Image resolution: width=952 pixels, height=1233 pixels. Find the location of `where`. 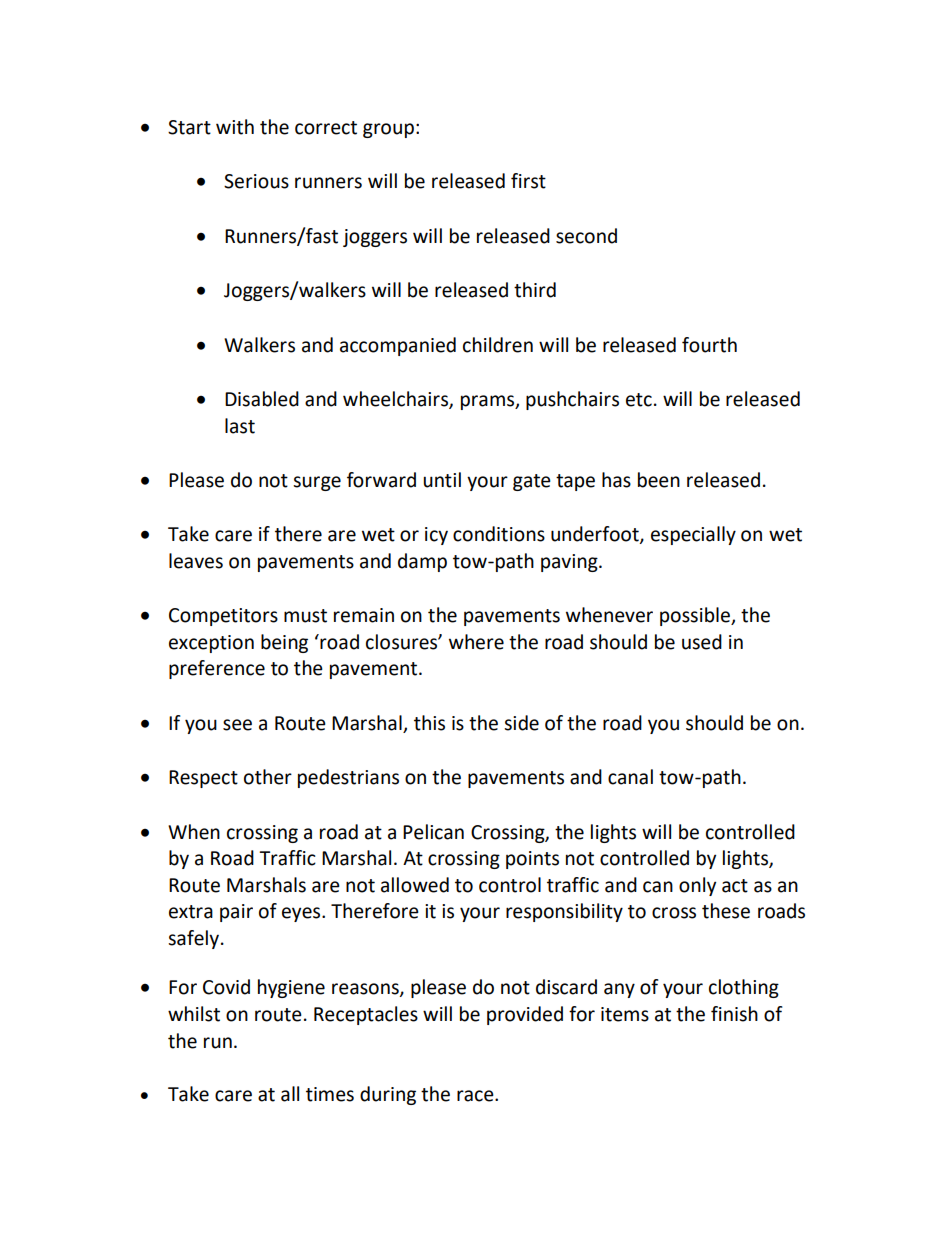

where is located at coordinates (476, 642).
